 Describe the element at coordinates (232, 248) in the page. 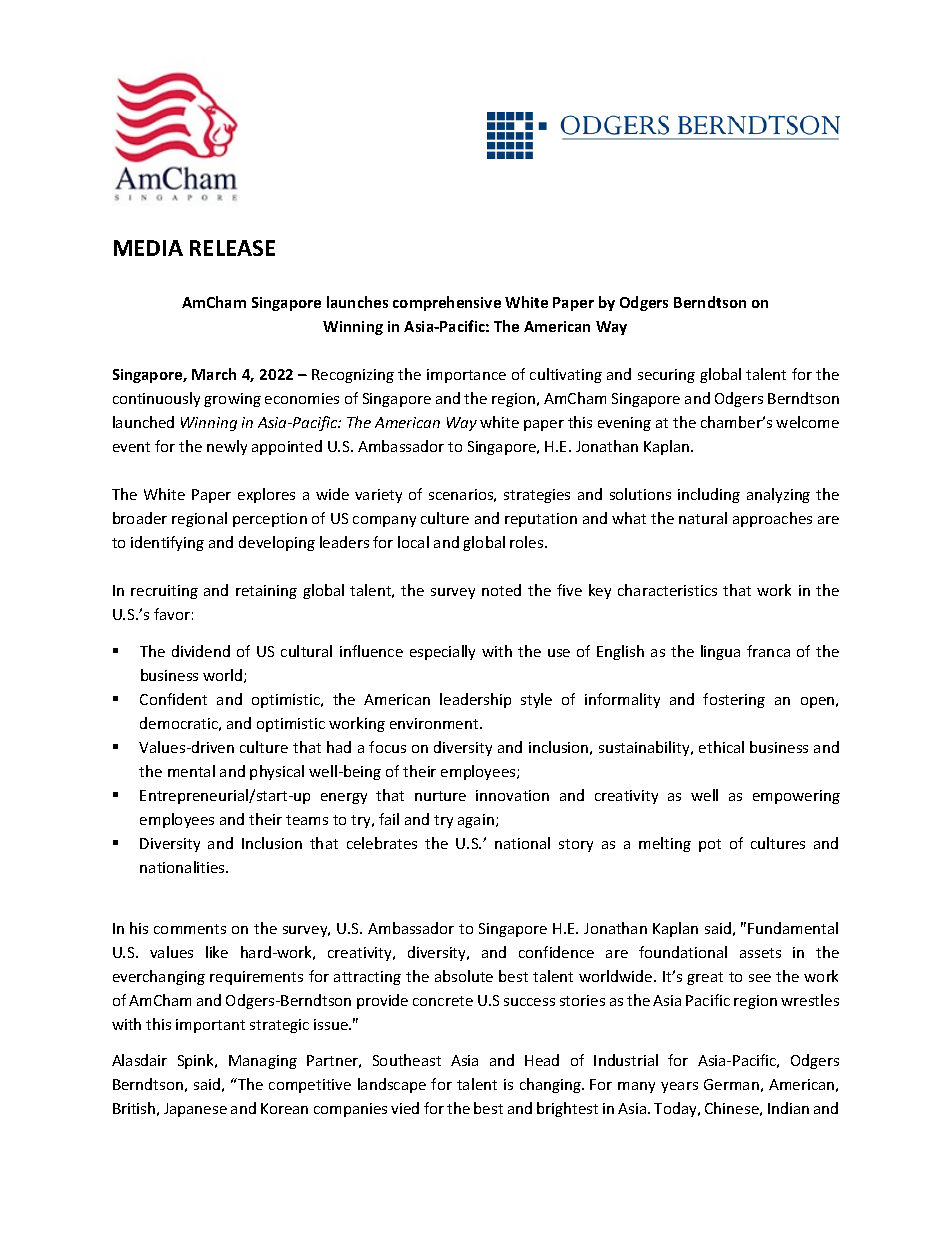

I see `RELEASE` at that location.
